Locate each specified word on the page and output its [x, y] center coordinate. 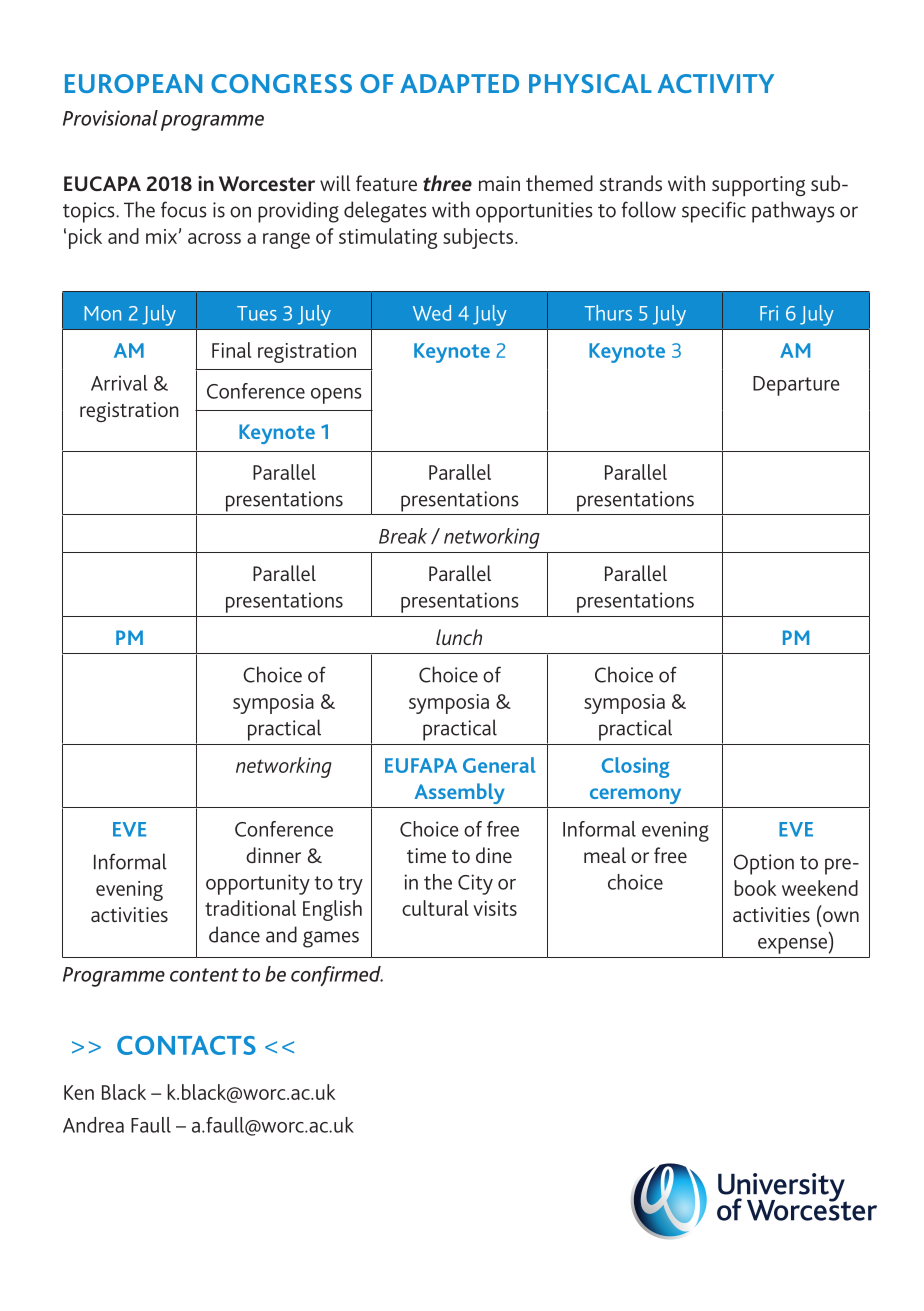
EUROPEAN [133, 83]
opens [336, 396]
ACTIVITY [716, 83]
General [499, 765]
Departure [796, 386]
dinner [273, 855]
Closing [635, 767]
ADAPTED [459, 83]
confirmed [337, 976]
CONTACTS [186, 1045]
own [841, 916]
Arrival [119, 383]
